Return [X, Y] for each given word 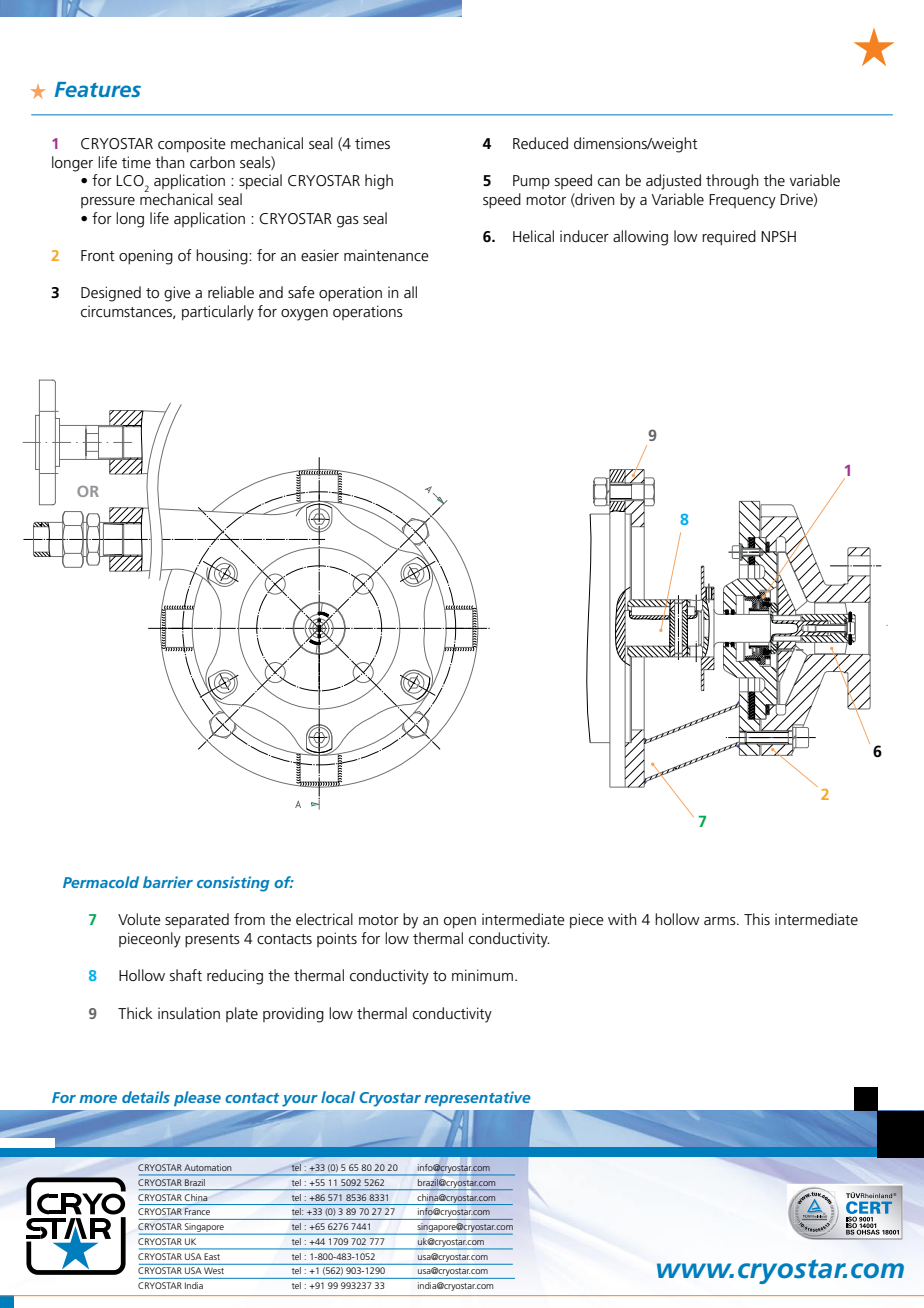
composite [192, 145]
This [757, 919]
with [622, 919]
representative [478, 1098]
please [197, 1098]
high [379, 182]
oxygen [304, 315]
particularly [218, 313]
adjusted [673, 182]
